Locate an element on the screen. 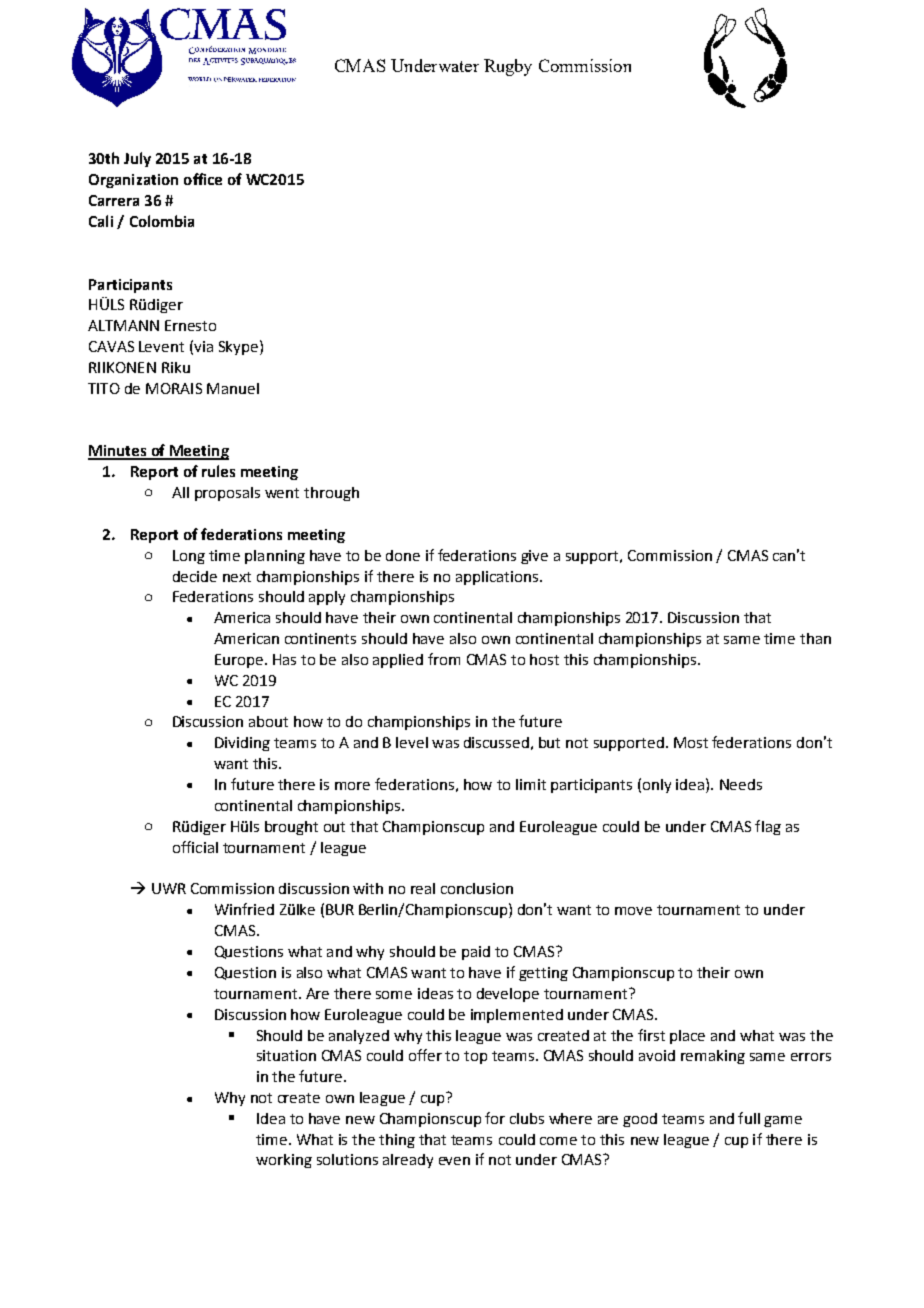  than is located at coordinates (815, 638).
